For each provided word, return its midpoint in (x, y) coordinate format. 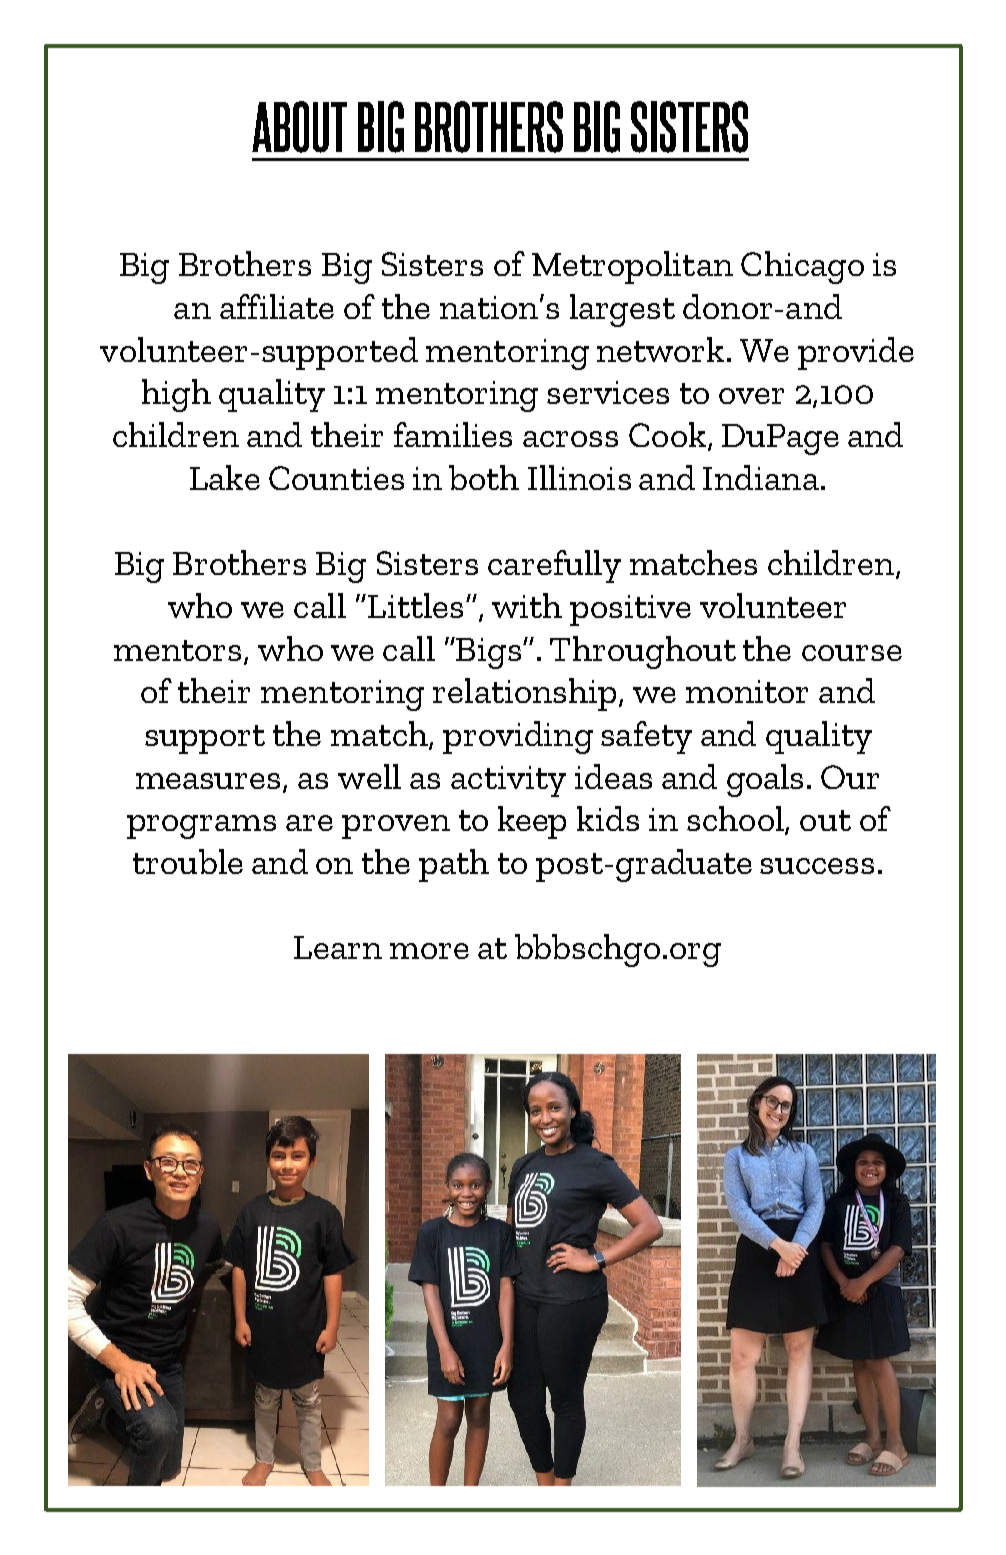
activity (508, 781)
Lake (225, 477)
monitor (747, 691)
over (751, 396)
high (176, 395)
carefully (554, 566)
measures (210, 782)
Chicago (802, 267)
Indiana (761, 477)
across (570, 439)
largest (622, 310)
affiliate (277, 306)
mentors (177, 650)
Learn (338, 947)
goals (765, 780)
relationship (524, 694)
